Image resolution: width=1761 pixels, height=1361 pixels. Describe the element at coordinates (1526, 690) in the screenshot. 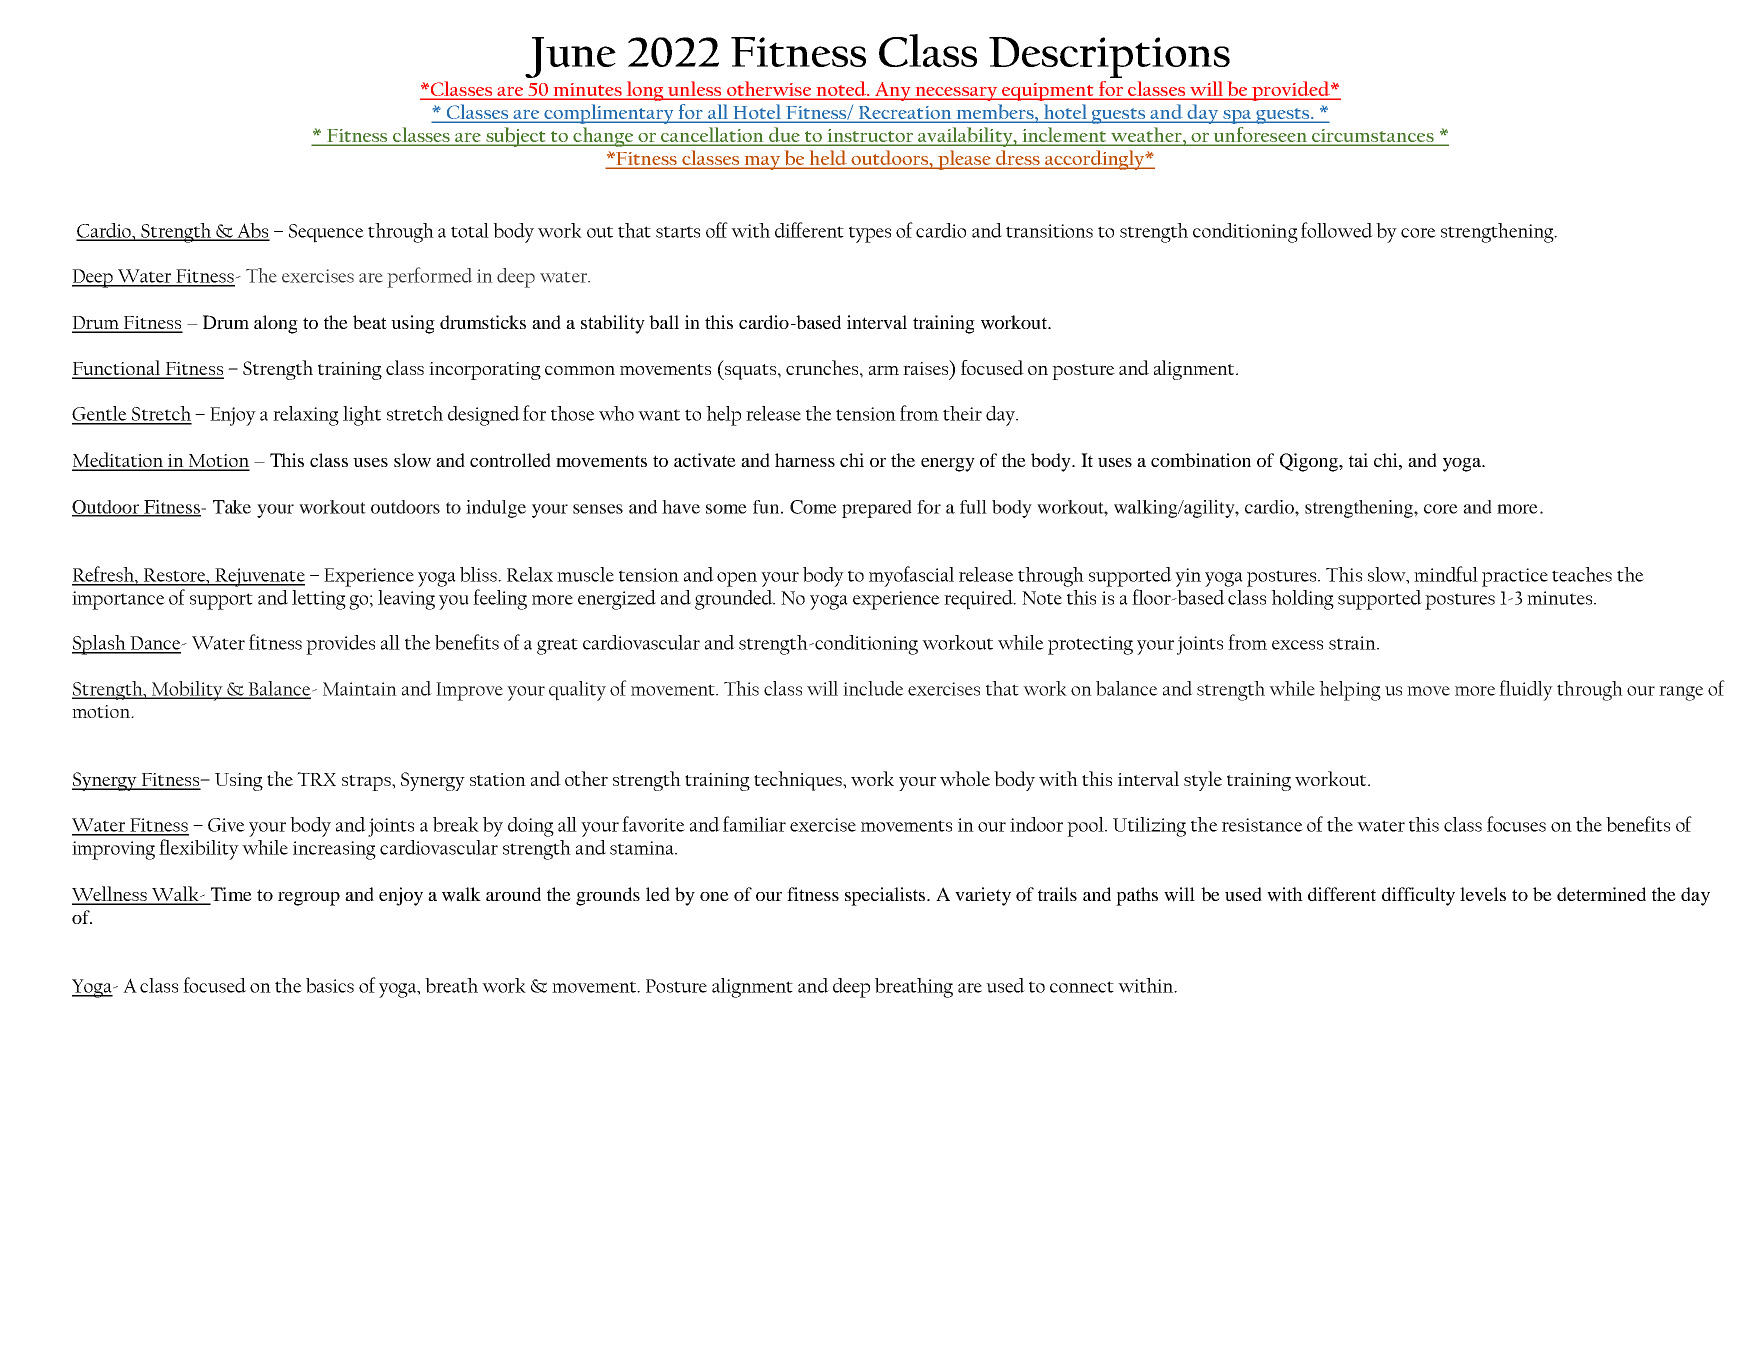

I see `fluidly` at that location.
